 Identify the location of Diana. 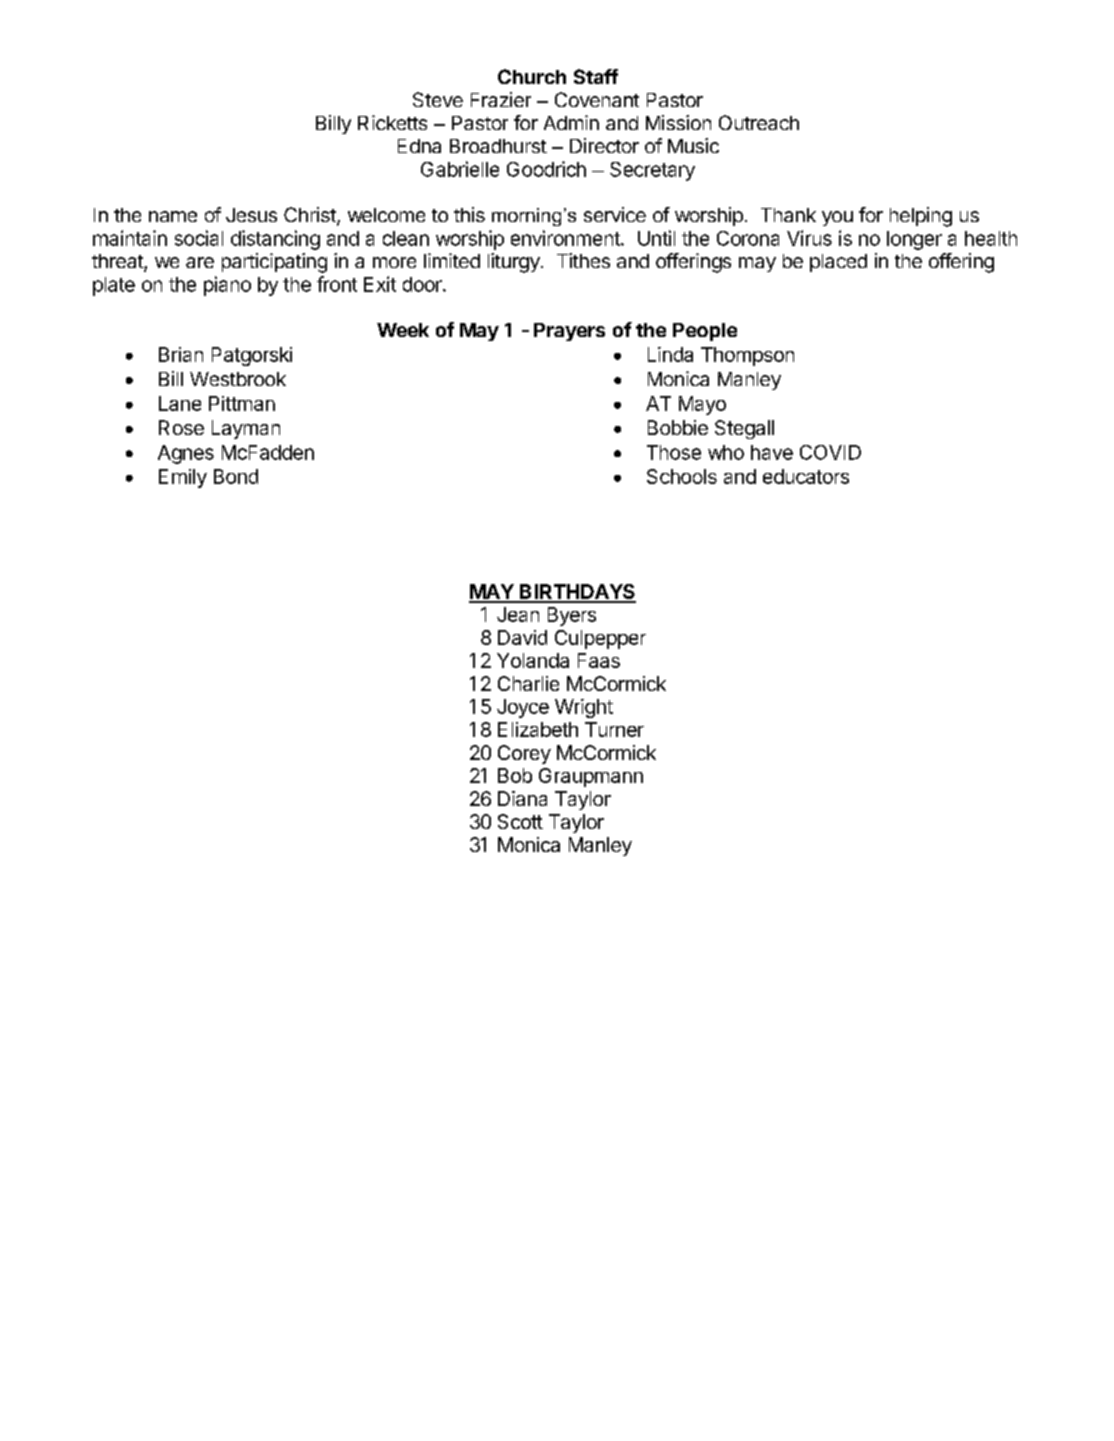
(522, 798).
